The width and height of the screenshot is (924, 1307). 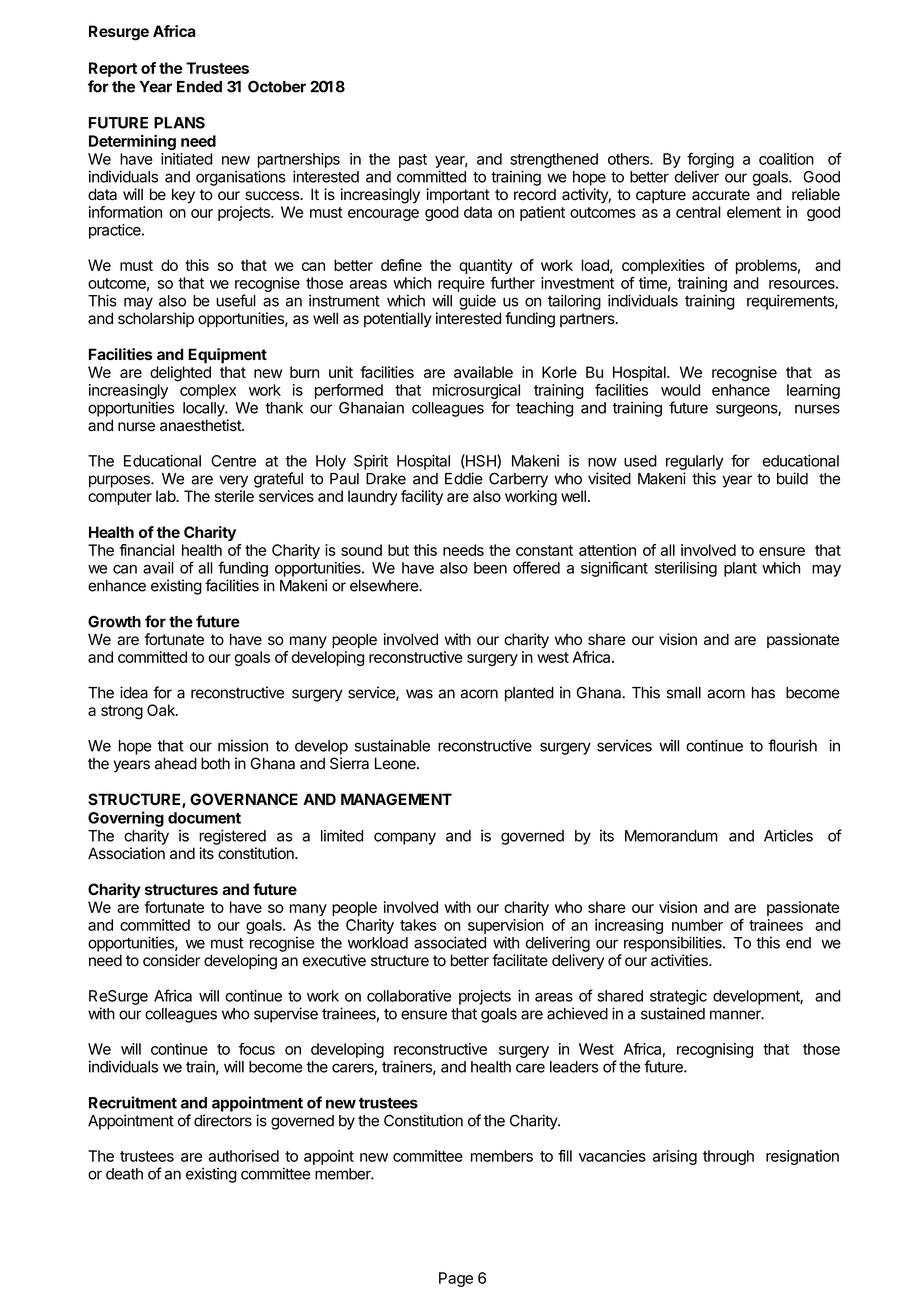 What do you see at coordinates (199, 87) in the screenshot?
I see `Ended` at bounding box center [199, 87].
